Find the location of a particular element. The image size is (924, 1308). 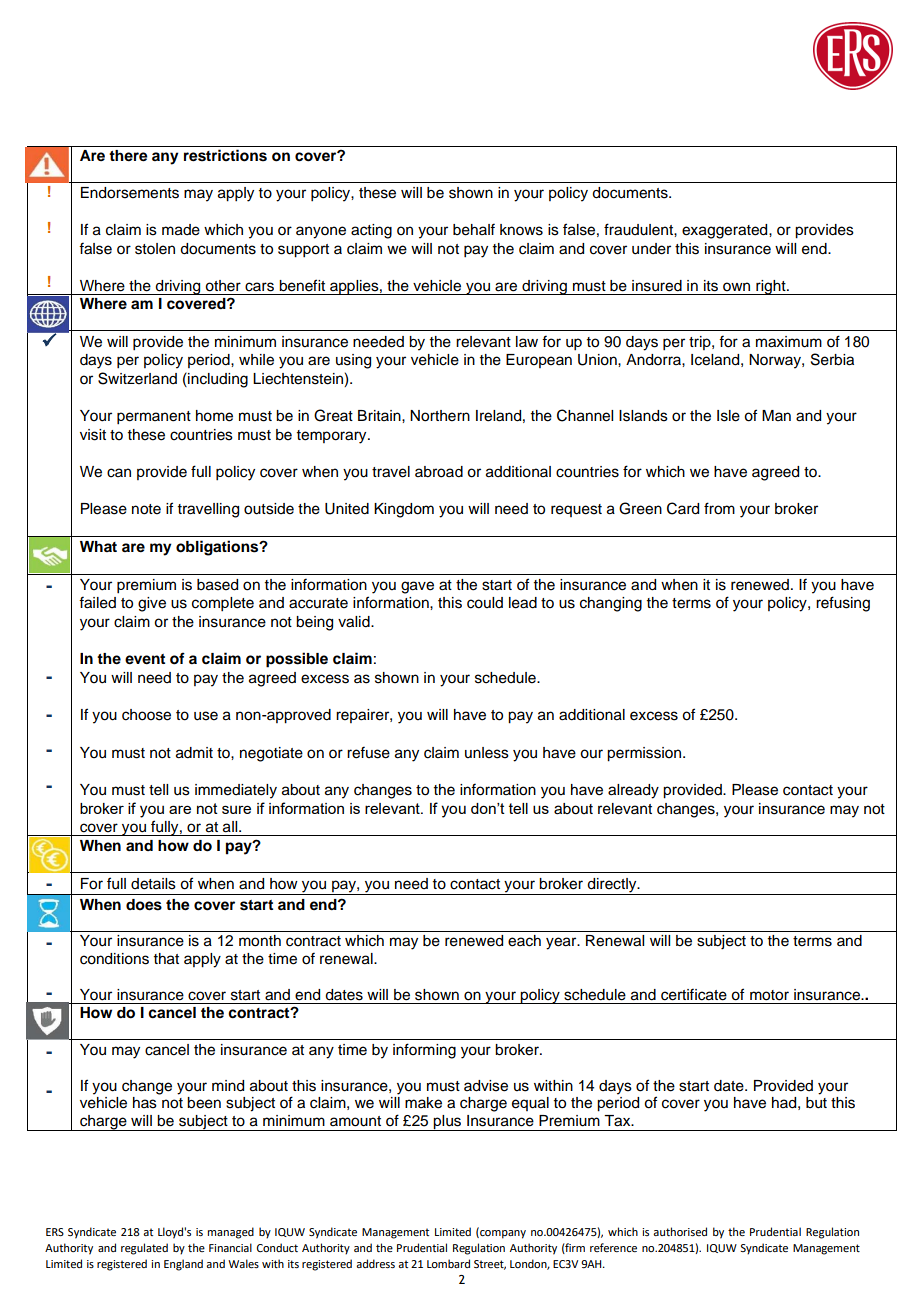

each is located at coordinates (524, 941).
